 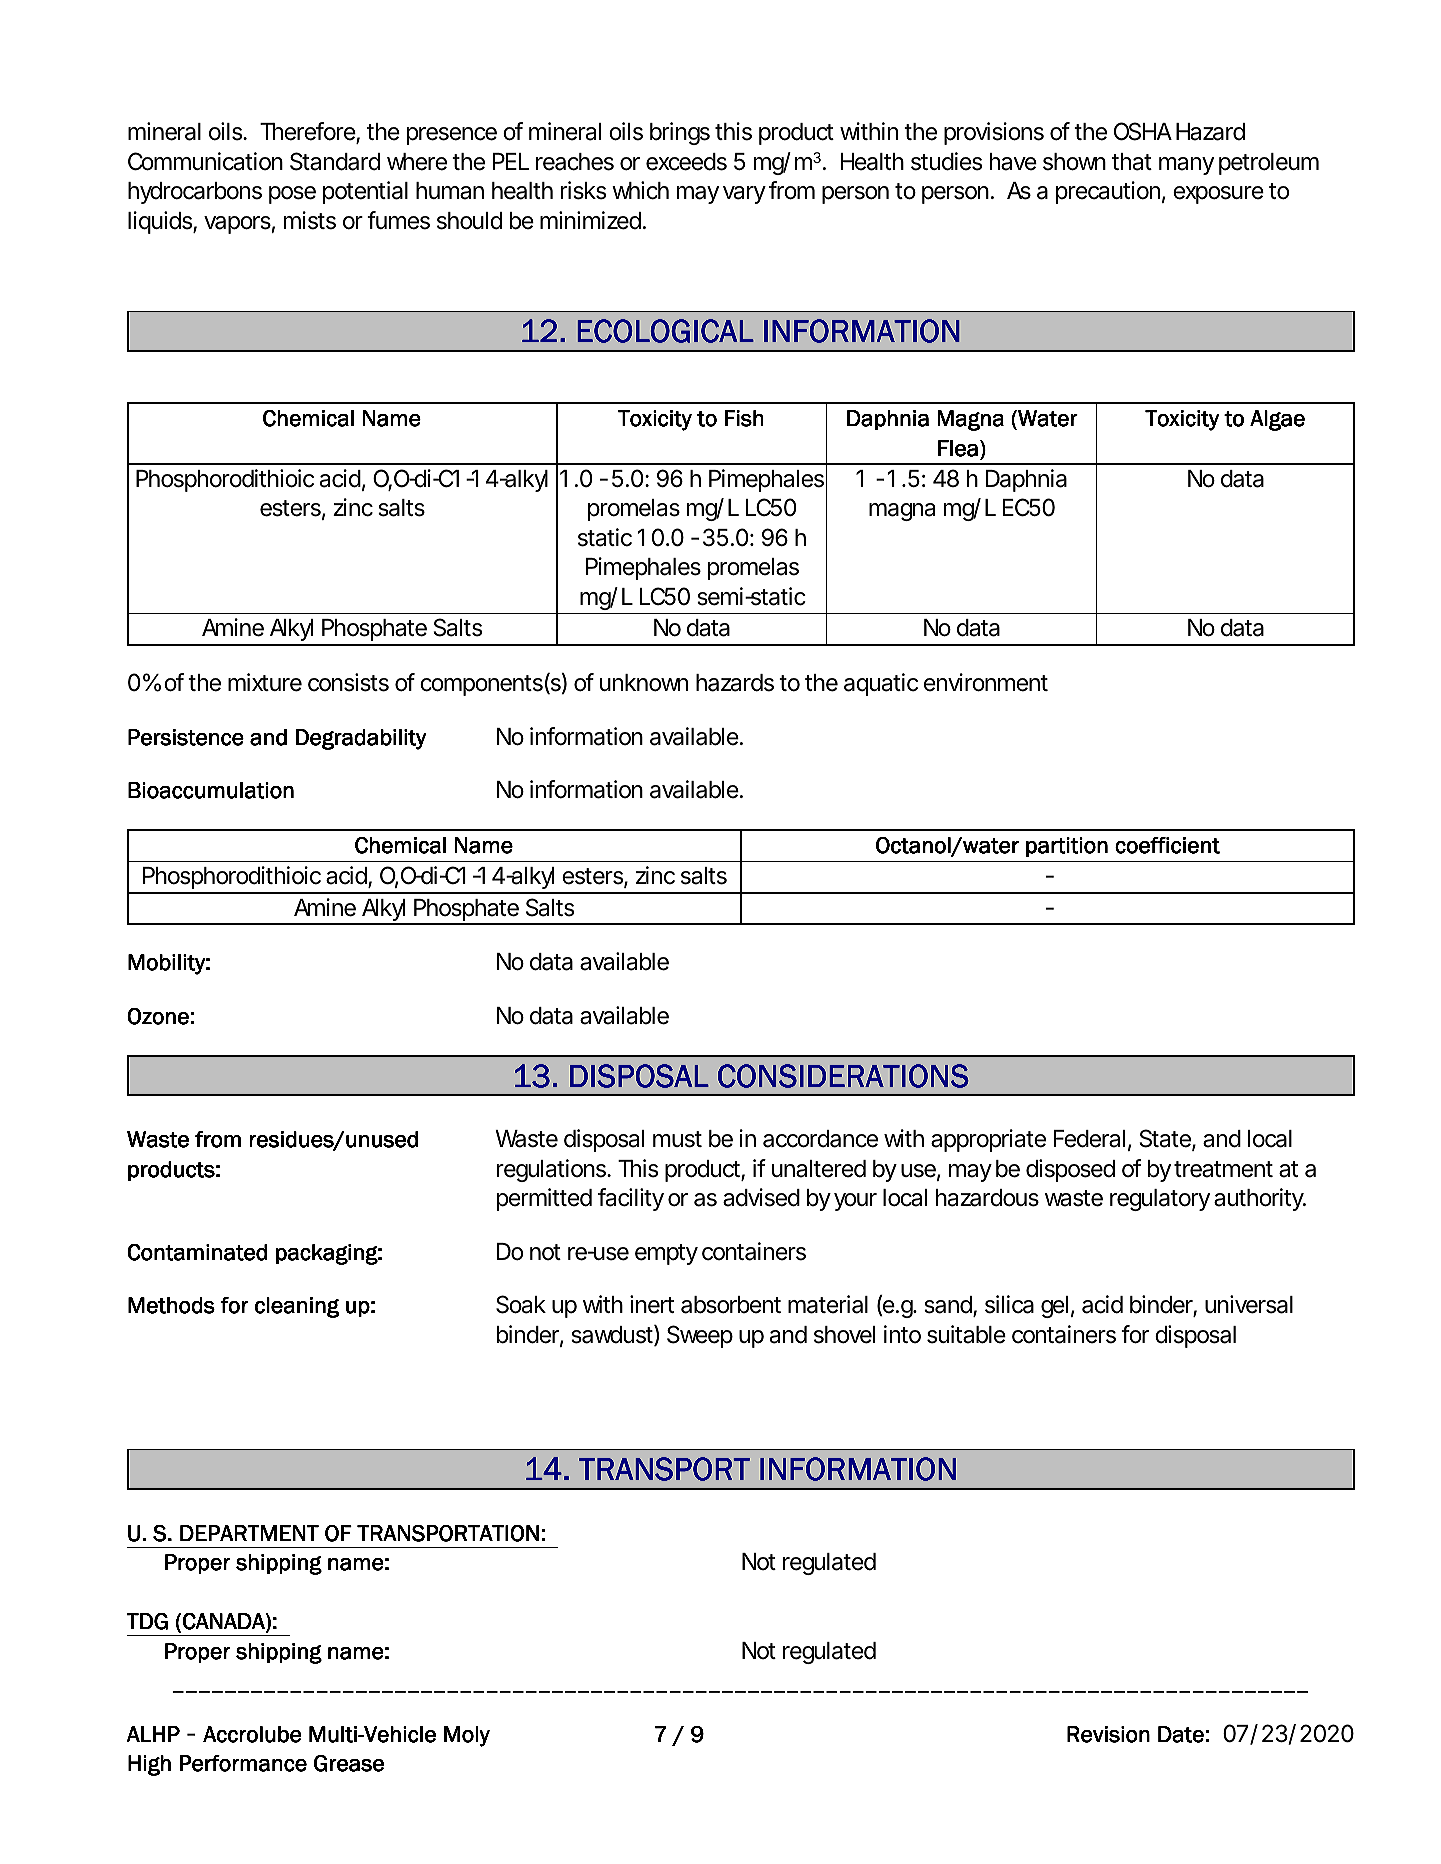 I want to click on gel, so click(x=1054, y=1307).
